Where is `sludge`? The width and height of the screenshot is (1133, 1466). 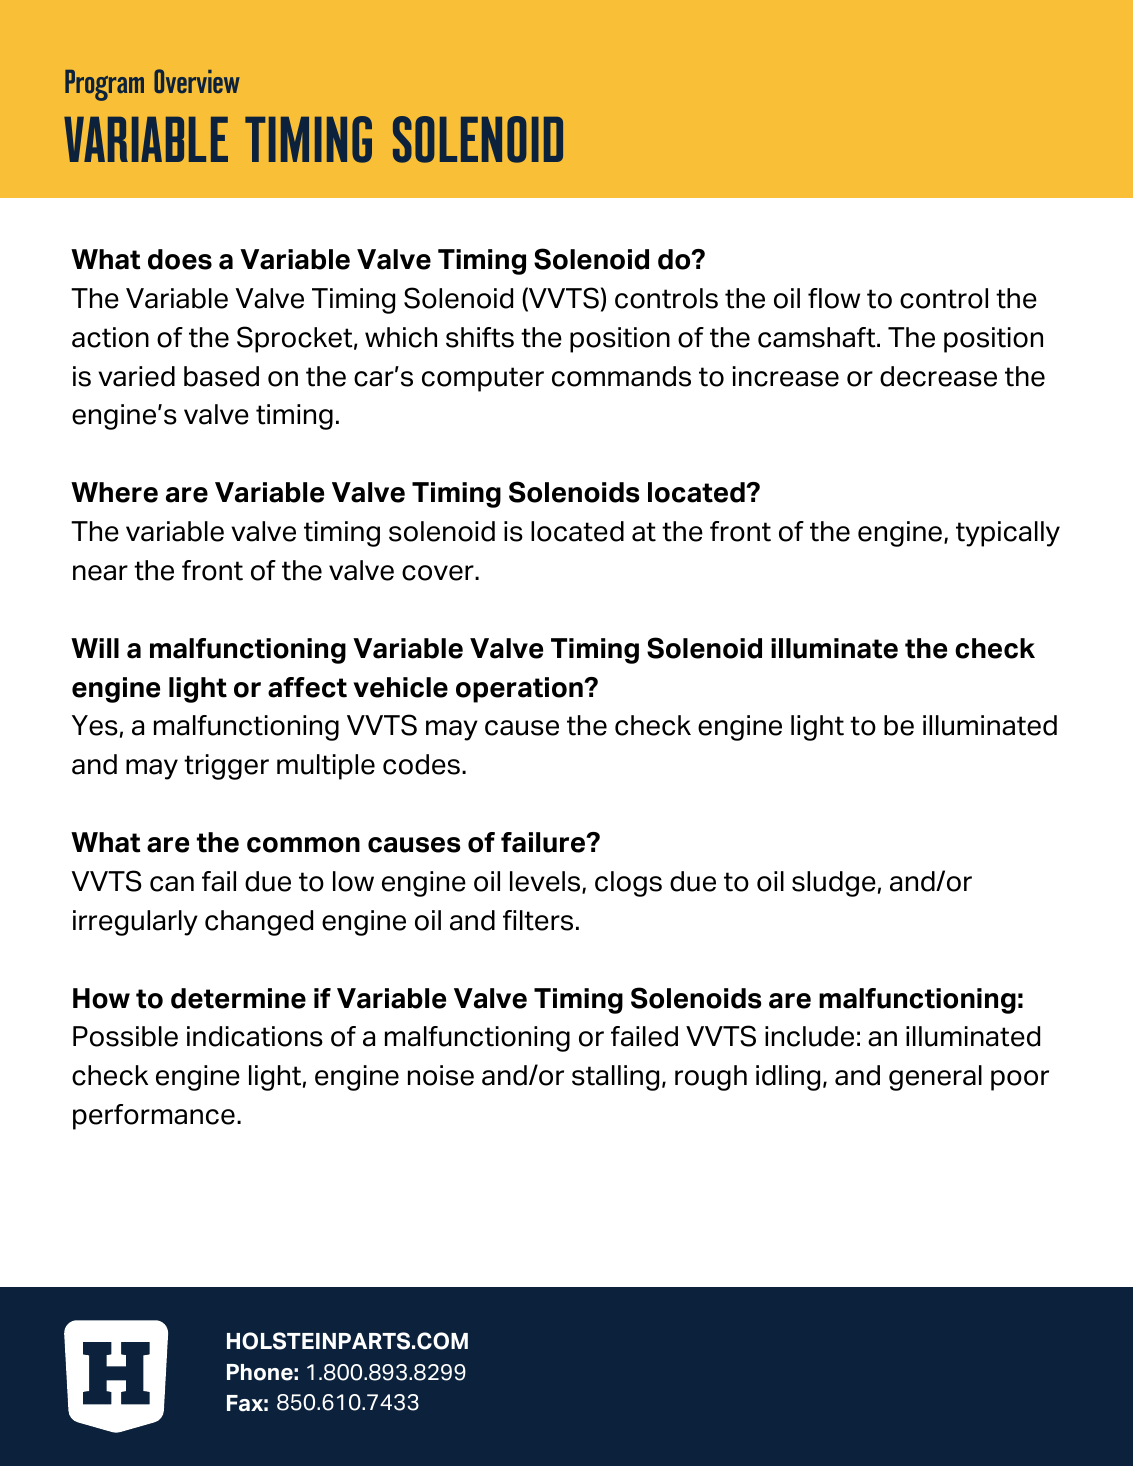
sludge is located at coordinates (834, 884).
